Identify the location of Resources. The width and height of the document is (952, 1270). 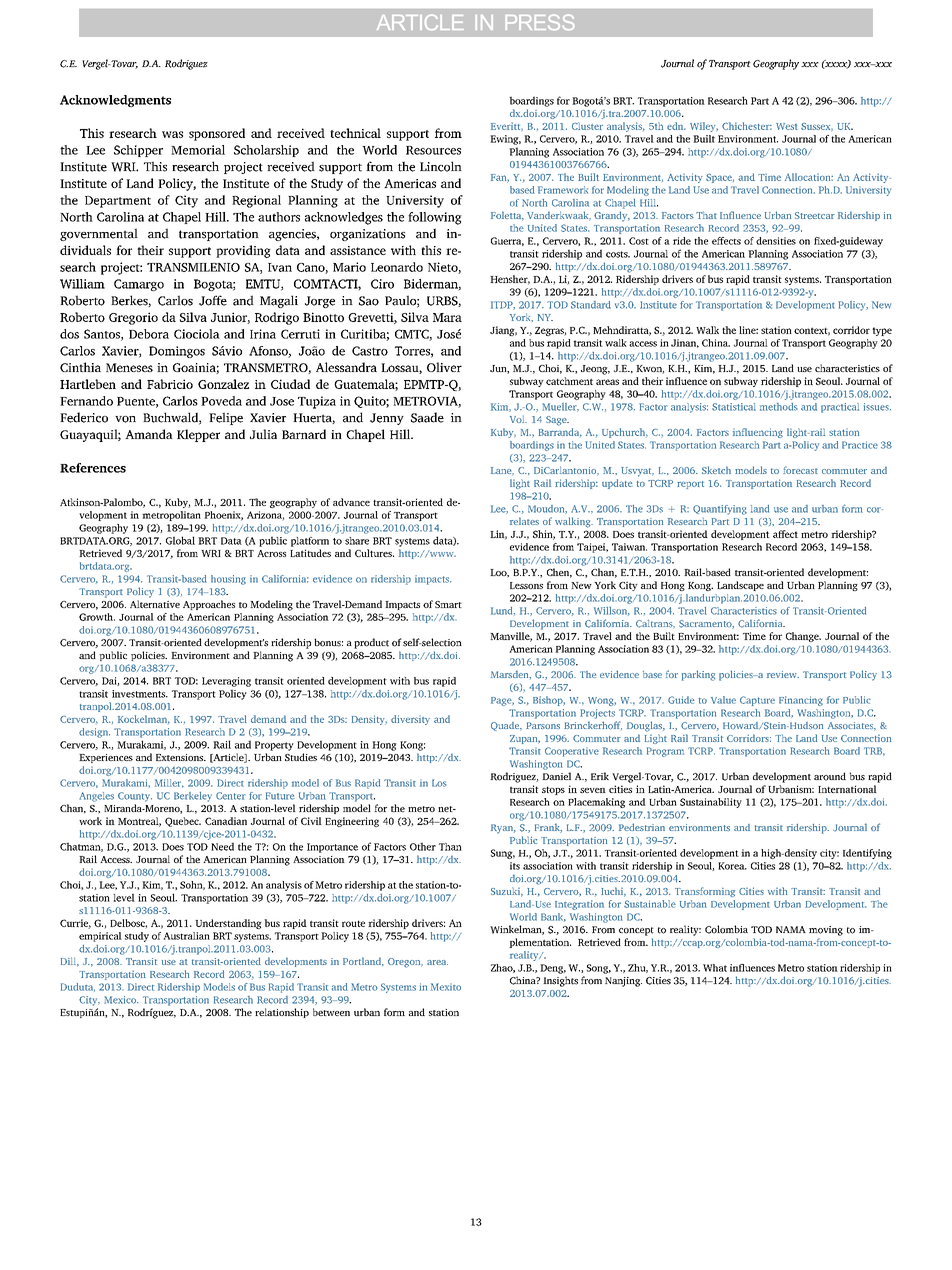
(433, 150).
